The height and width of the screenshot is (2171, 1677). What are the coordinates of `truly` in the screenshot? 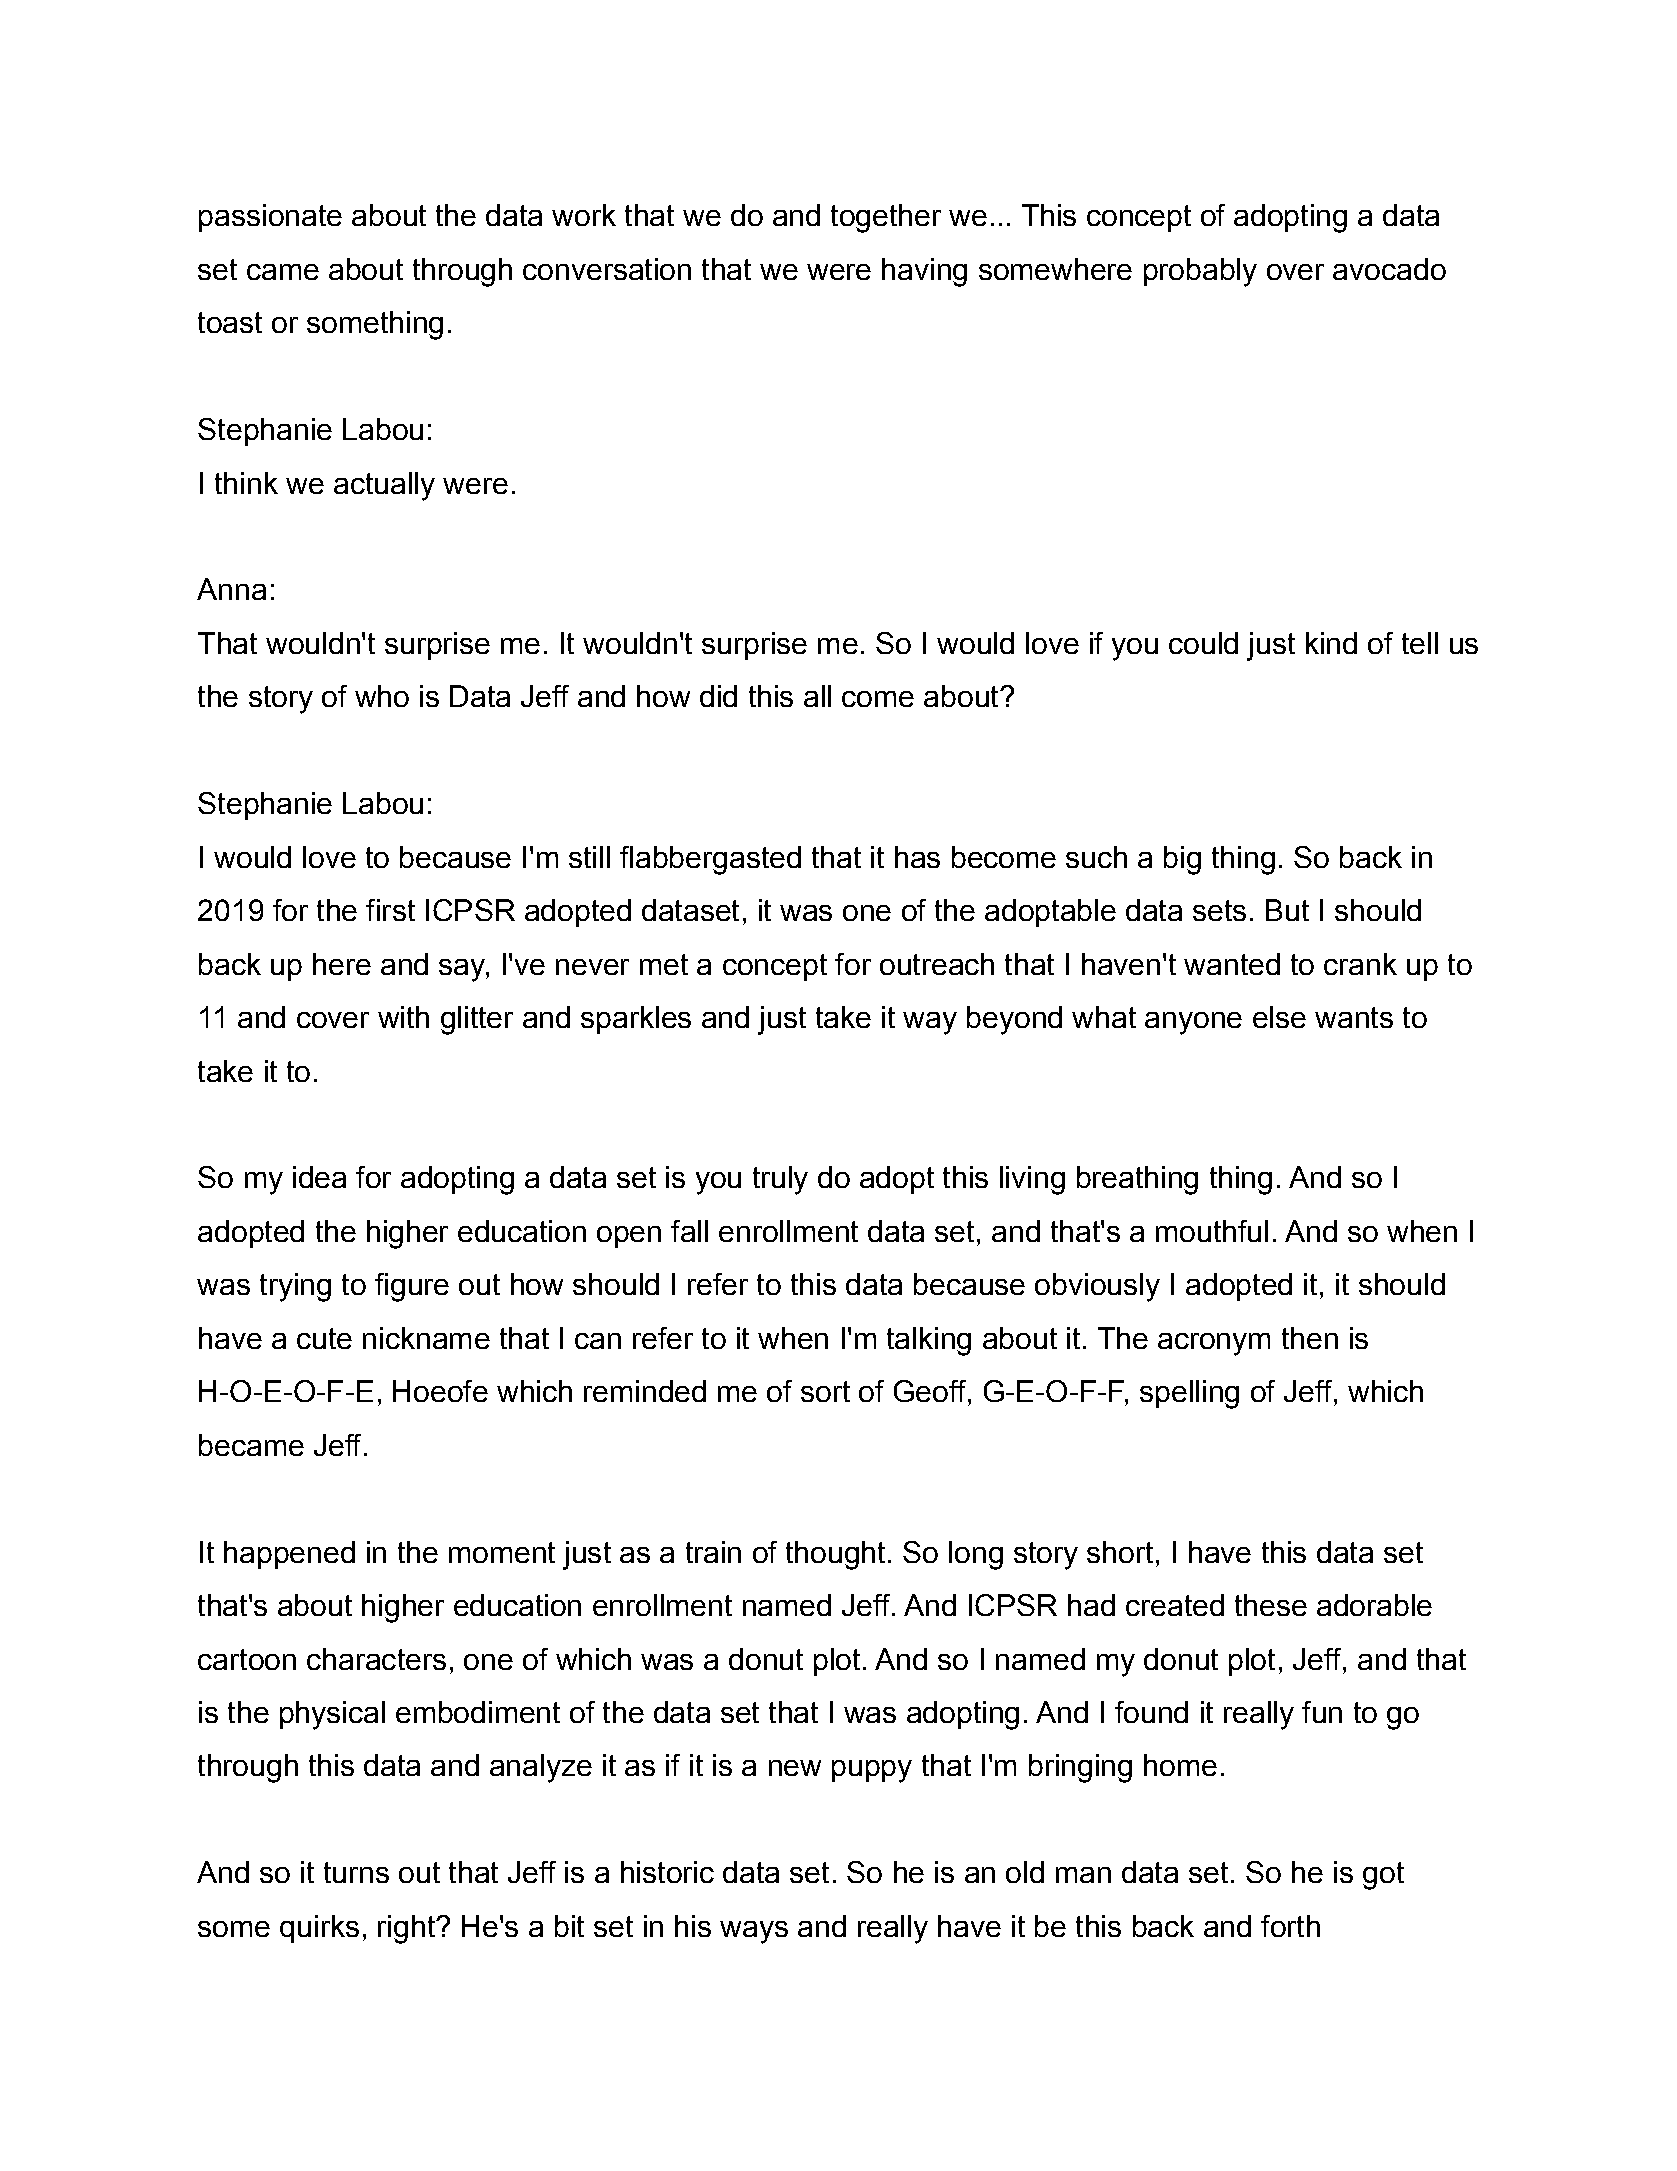 It's located at (780, 1180).
